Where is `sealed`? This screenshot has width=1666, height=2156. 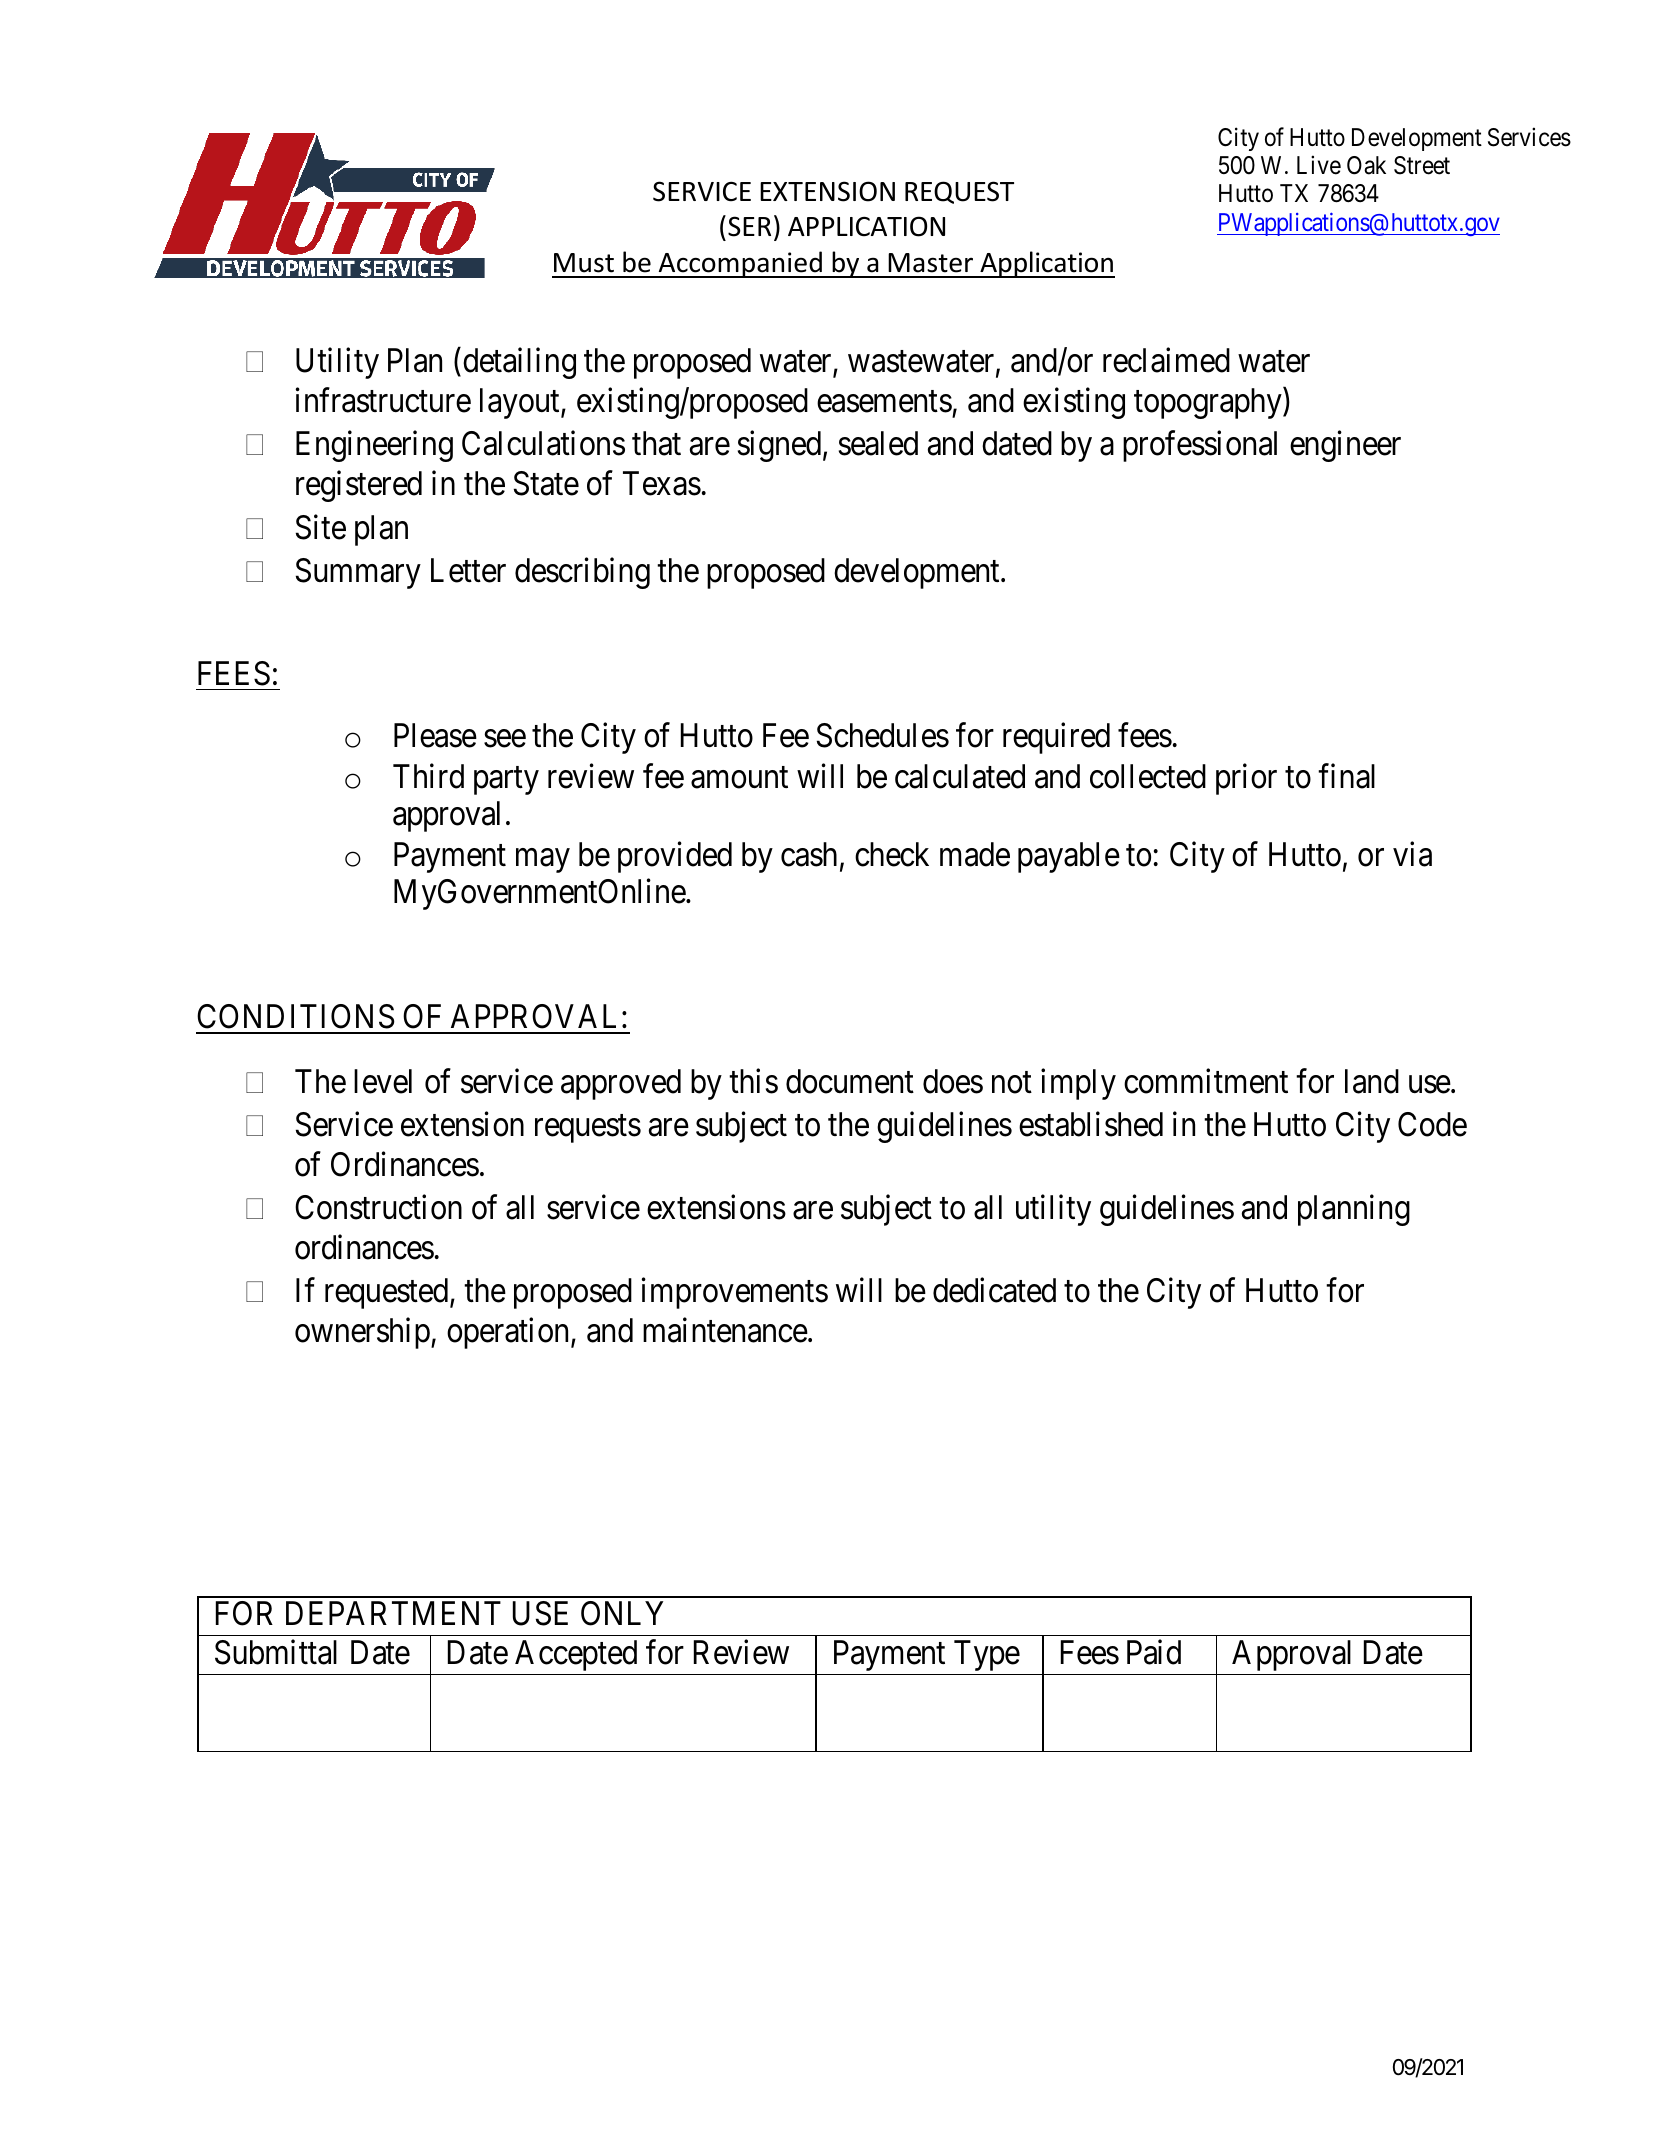 sealed is located at coordinates (878, 443).
